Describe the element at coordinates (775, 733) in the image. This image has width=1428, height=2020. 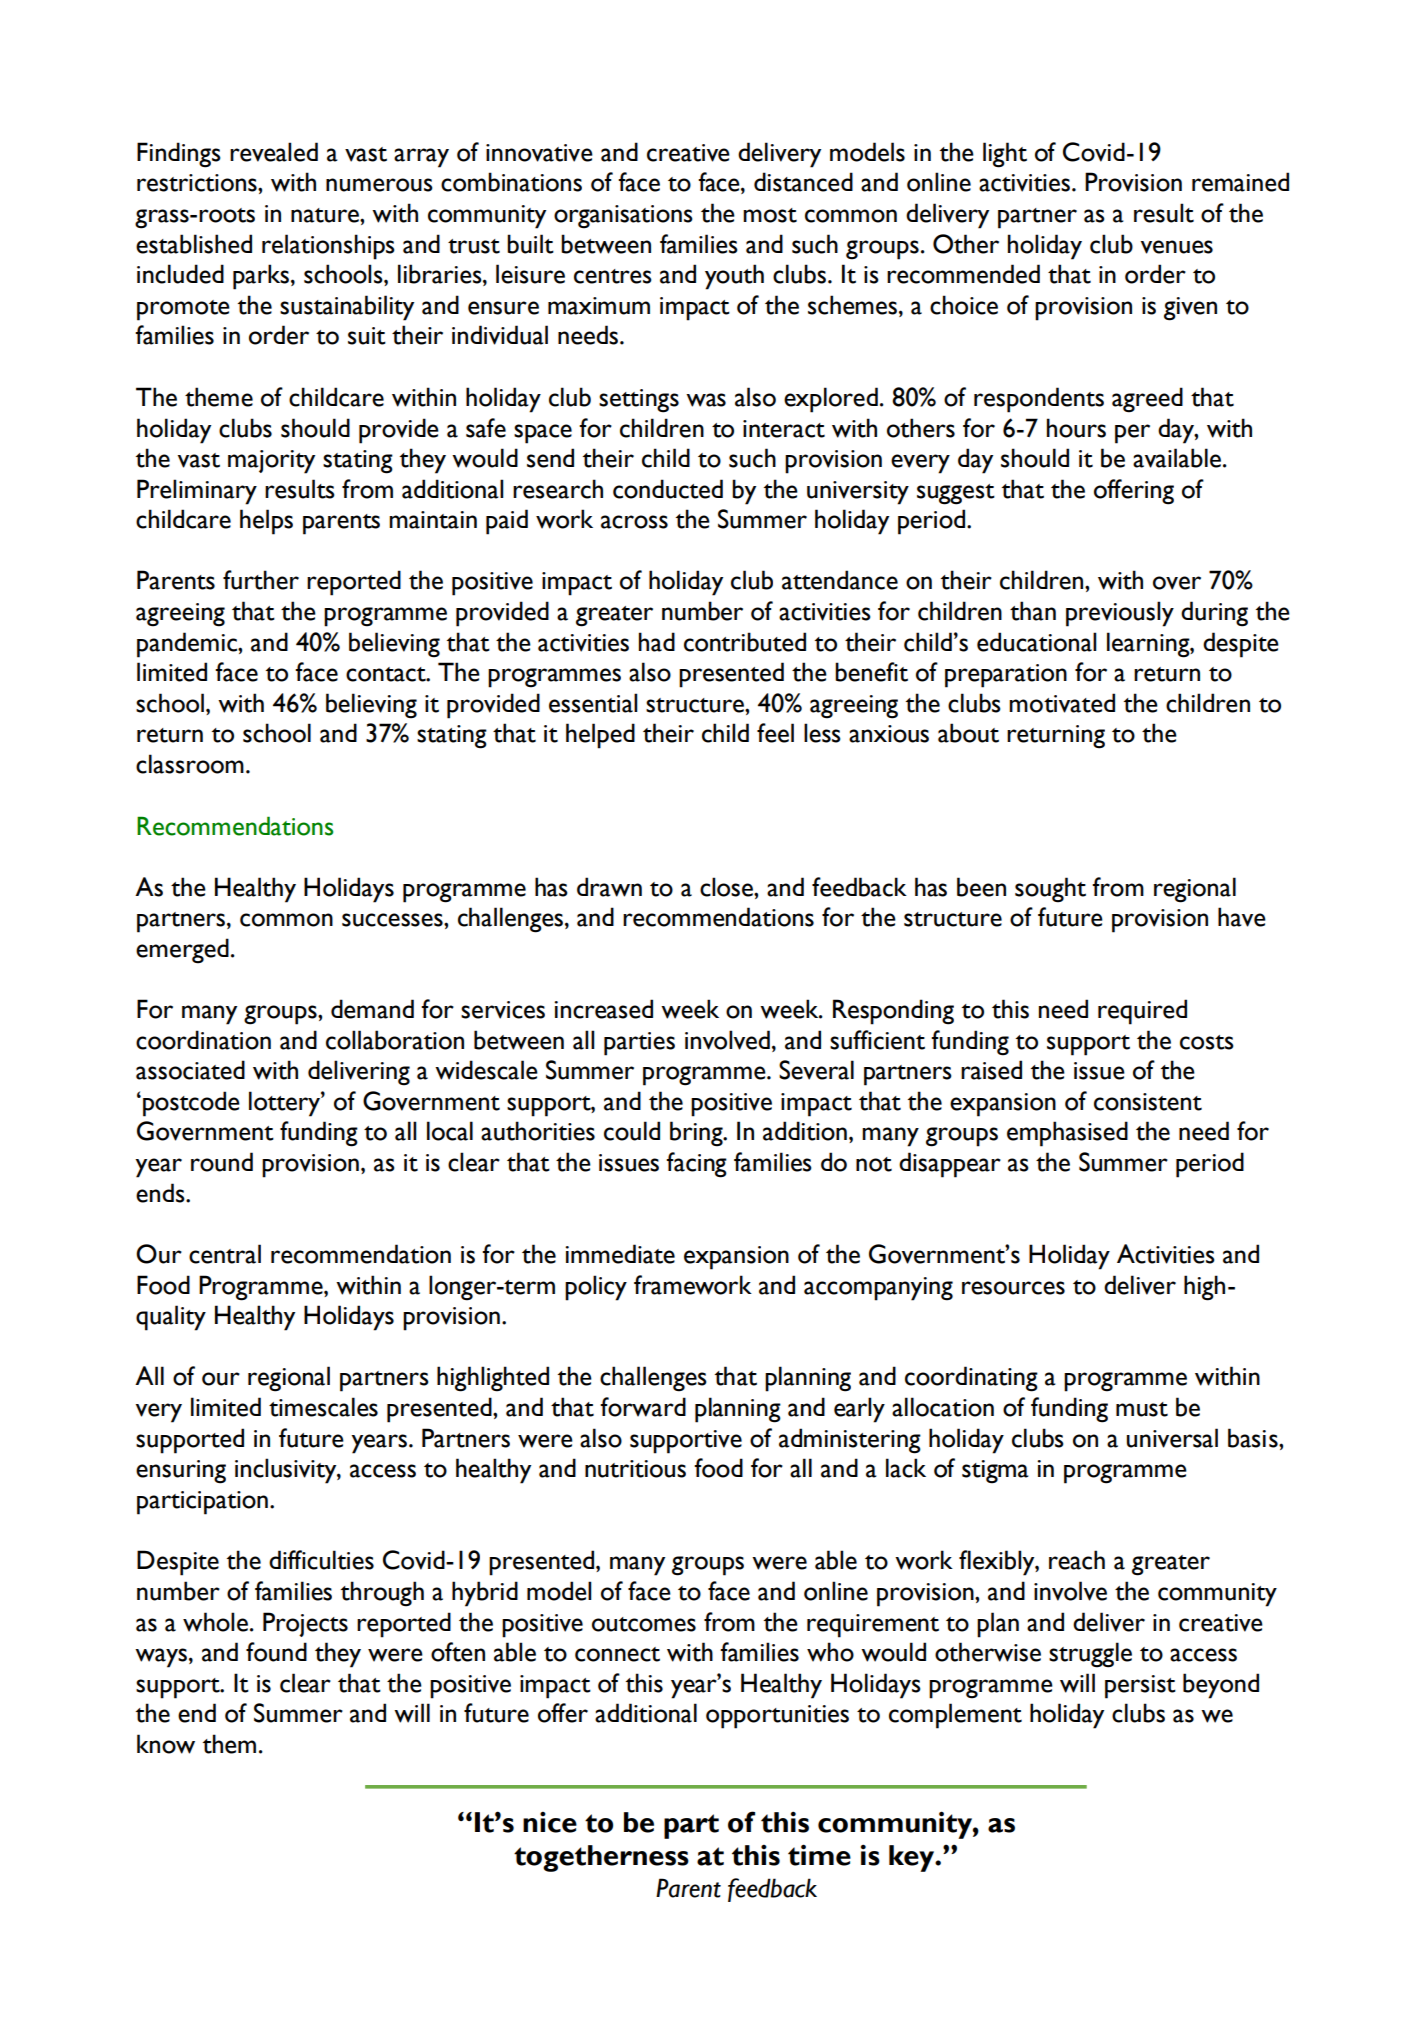
I see `feel` at that location.
